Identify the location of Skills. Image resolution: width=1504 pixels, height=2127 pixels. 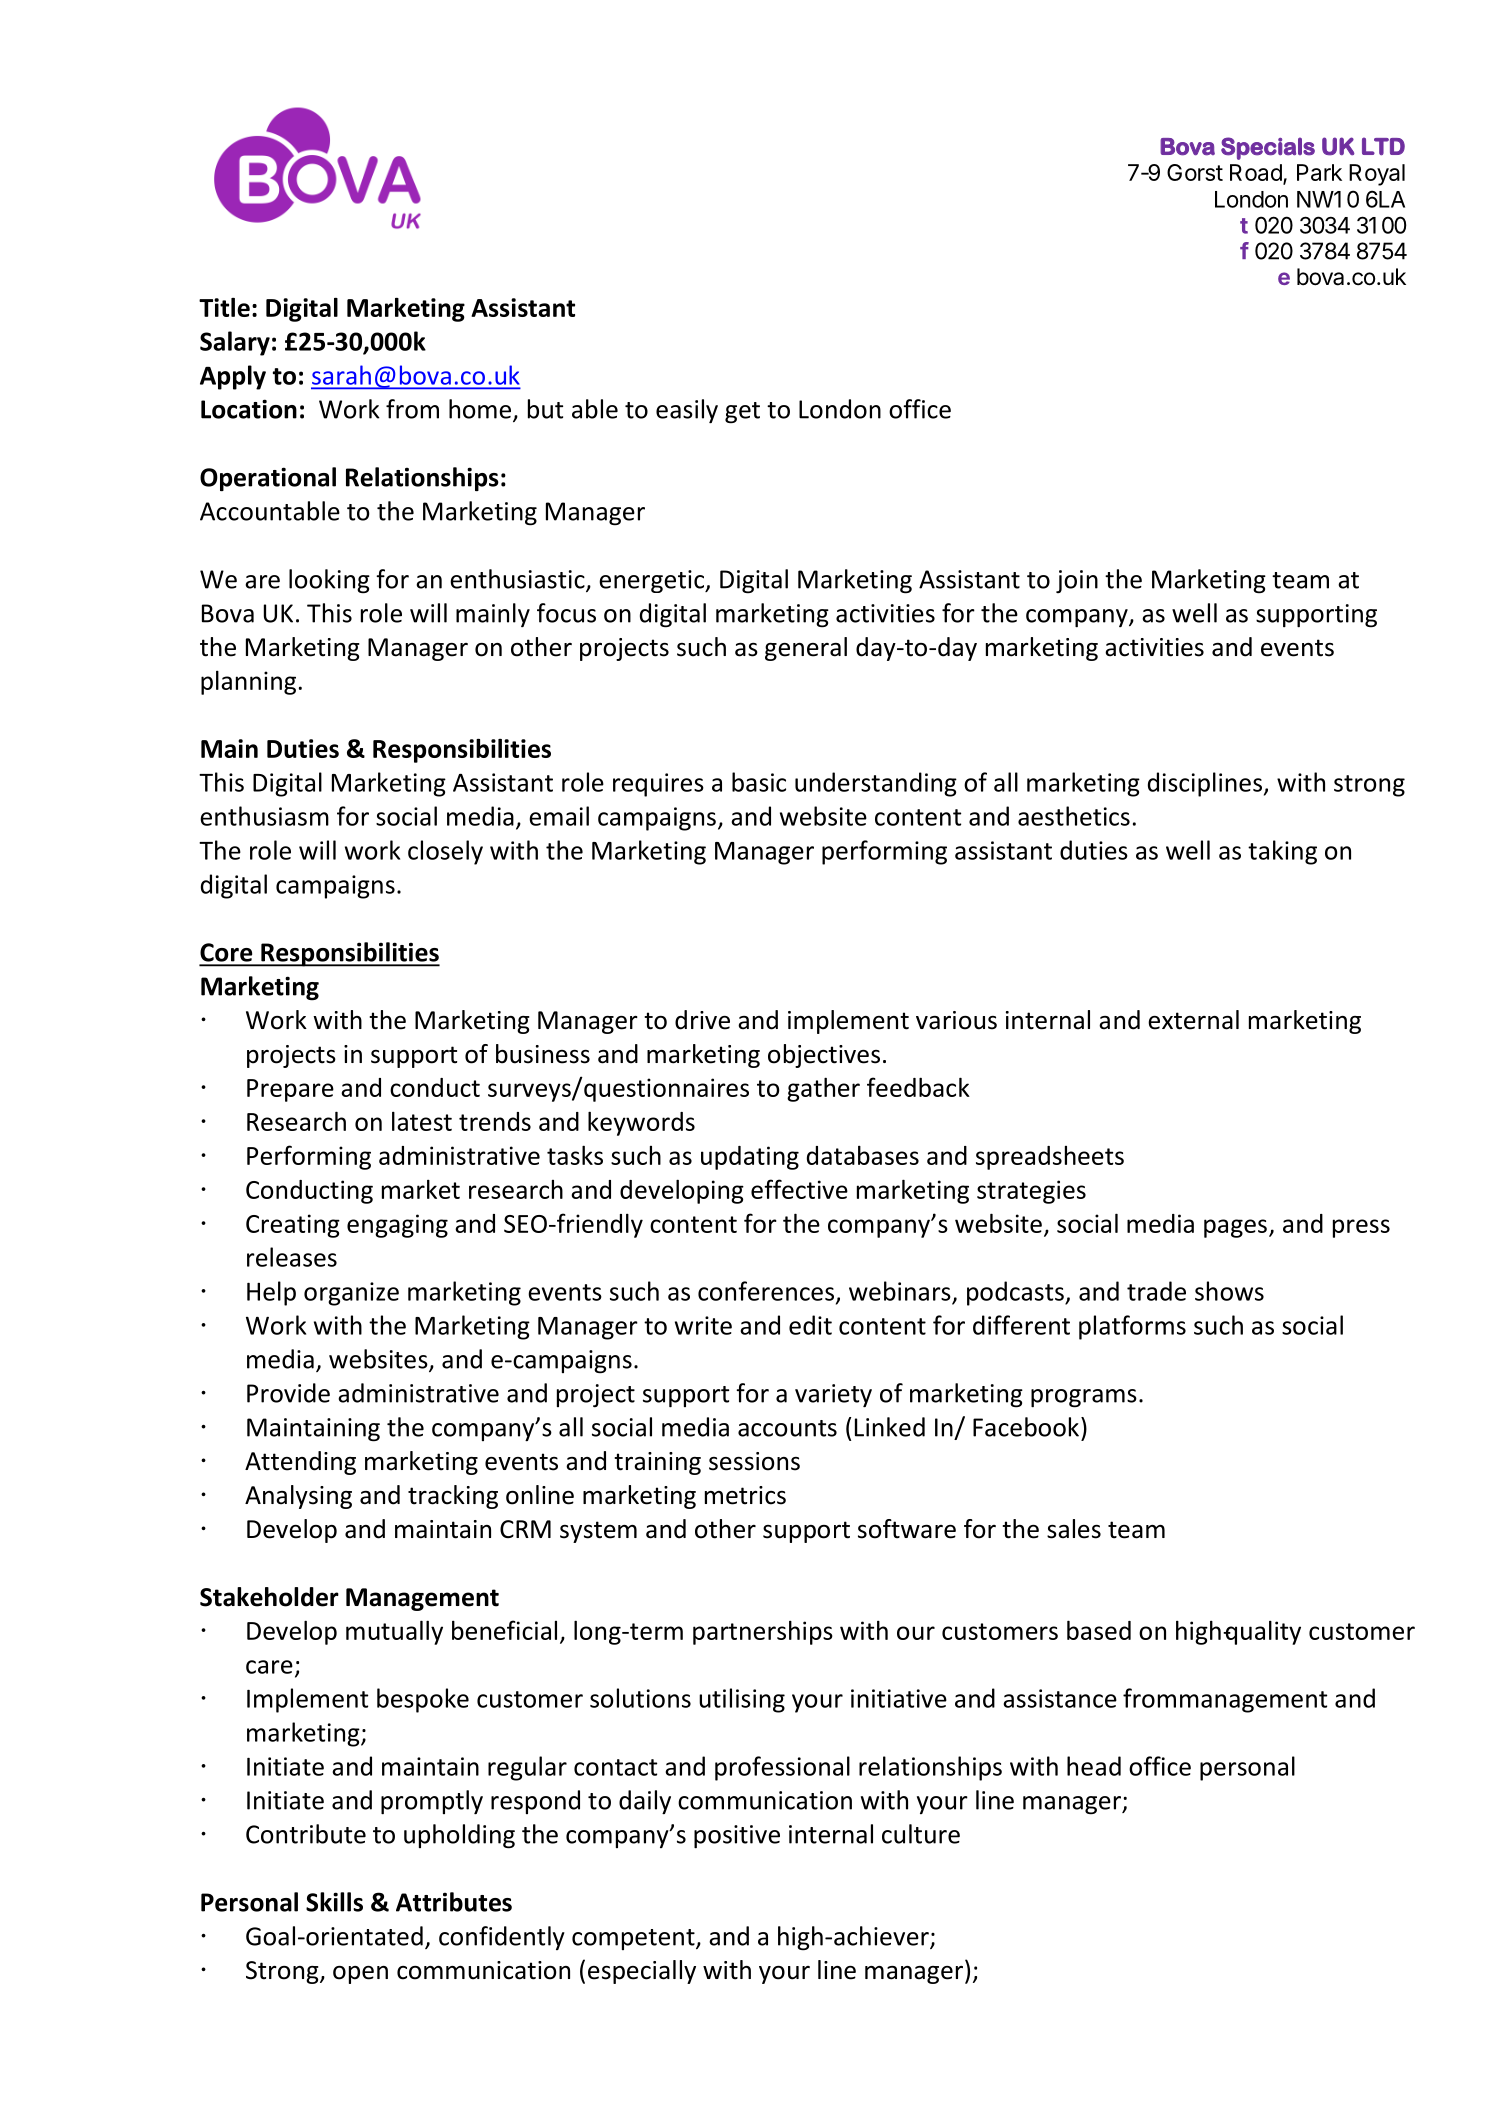
(334, 1902).
